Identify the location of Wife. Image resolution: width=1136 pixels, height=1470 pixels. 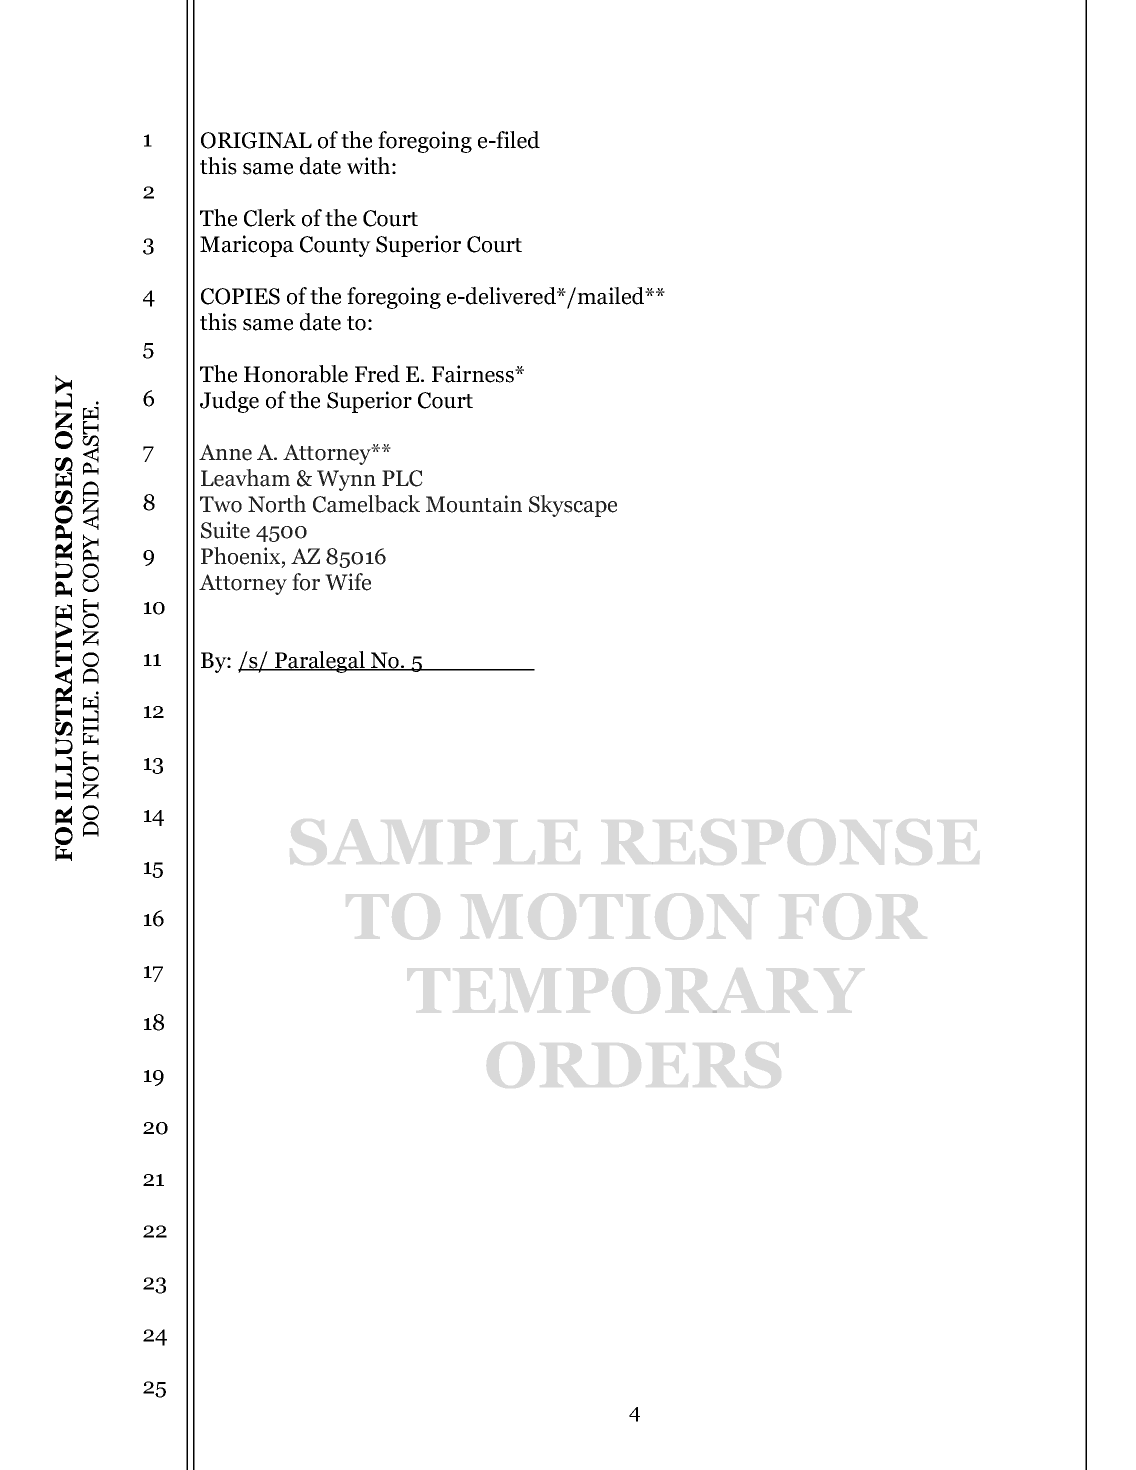
(348, 582).
